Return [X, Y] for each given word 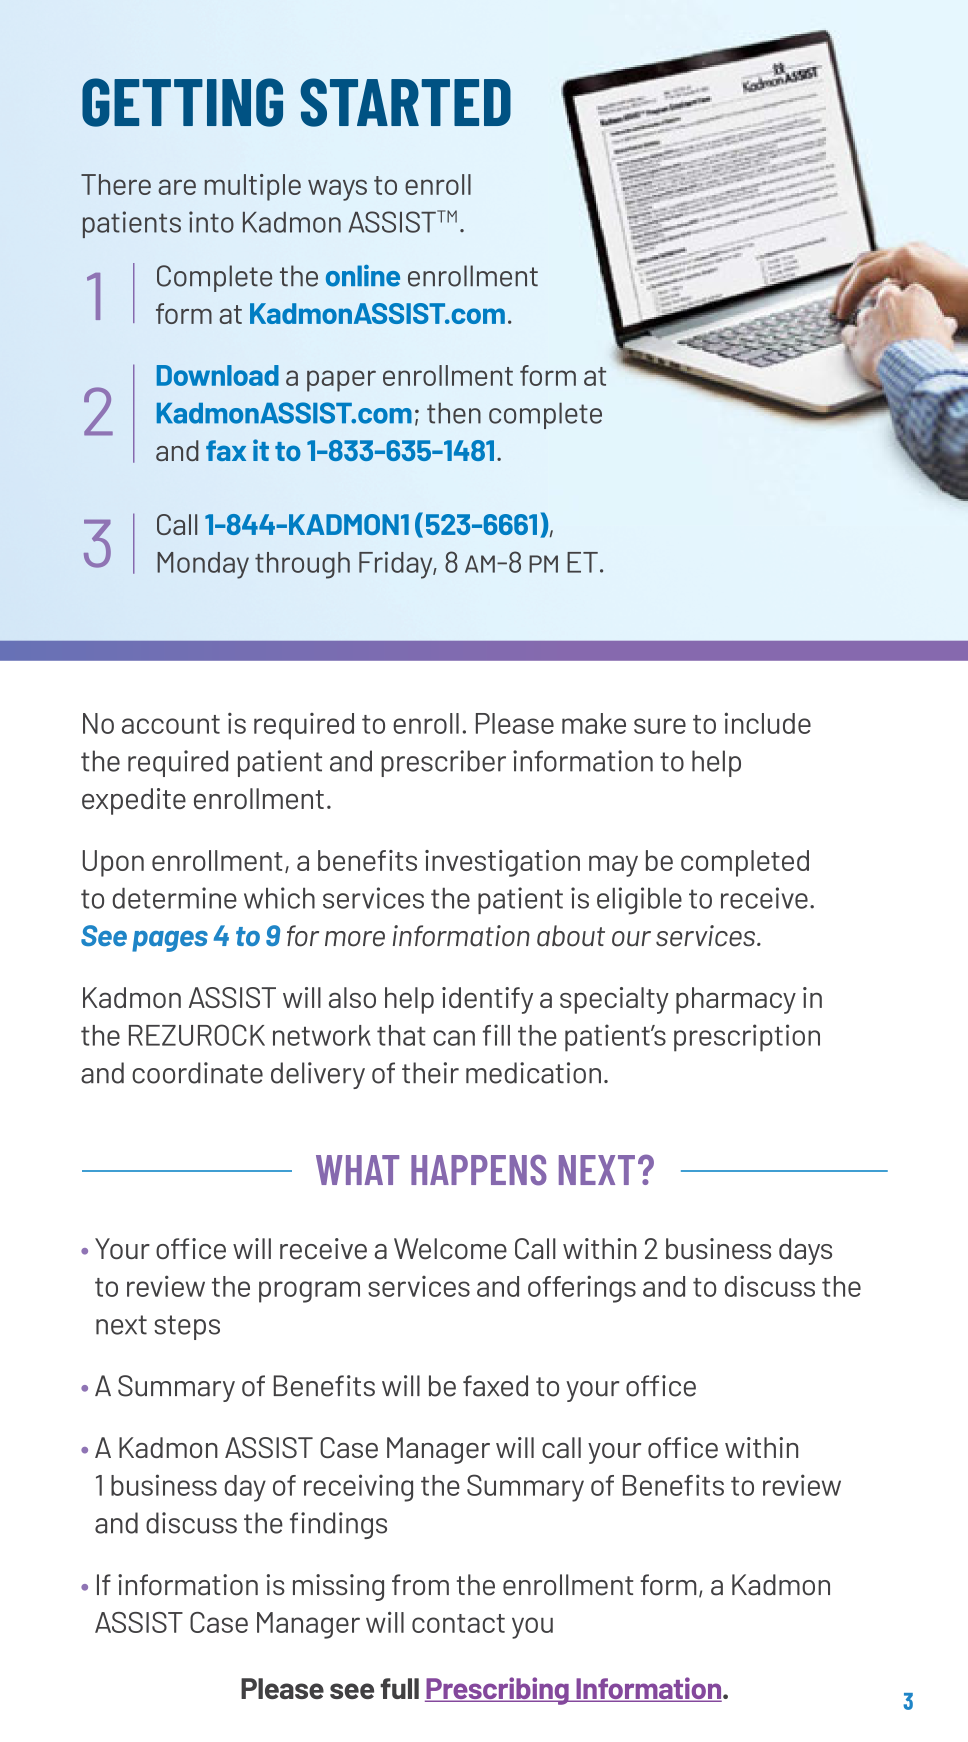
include [768, 723]
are [177, 187]
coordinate [197, 1073]
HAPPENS [479, 1170]
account [171, 724]
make [594, 723]
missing [338, 1587]
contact [458, 1623]
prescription [747, 1038]
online [363, 276]
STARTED [405, 102]
